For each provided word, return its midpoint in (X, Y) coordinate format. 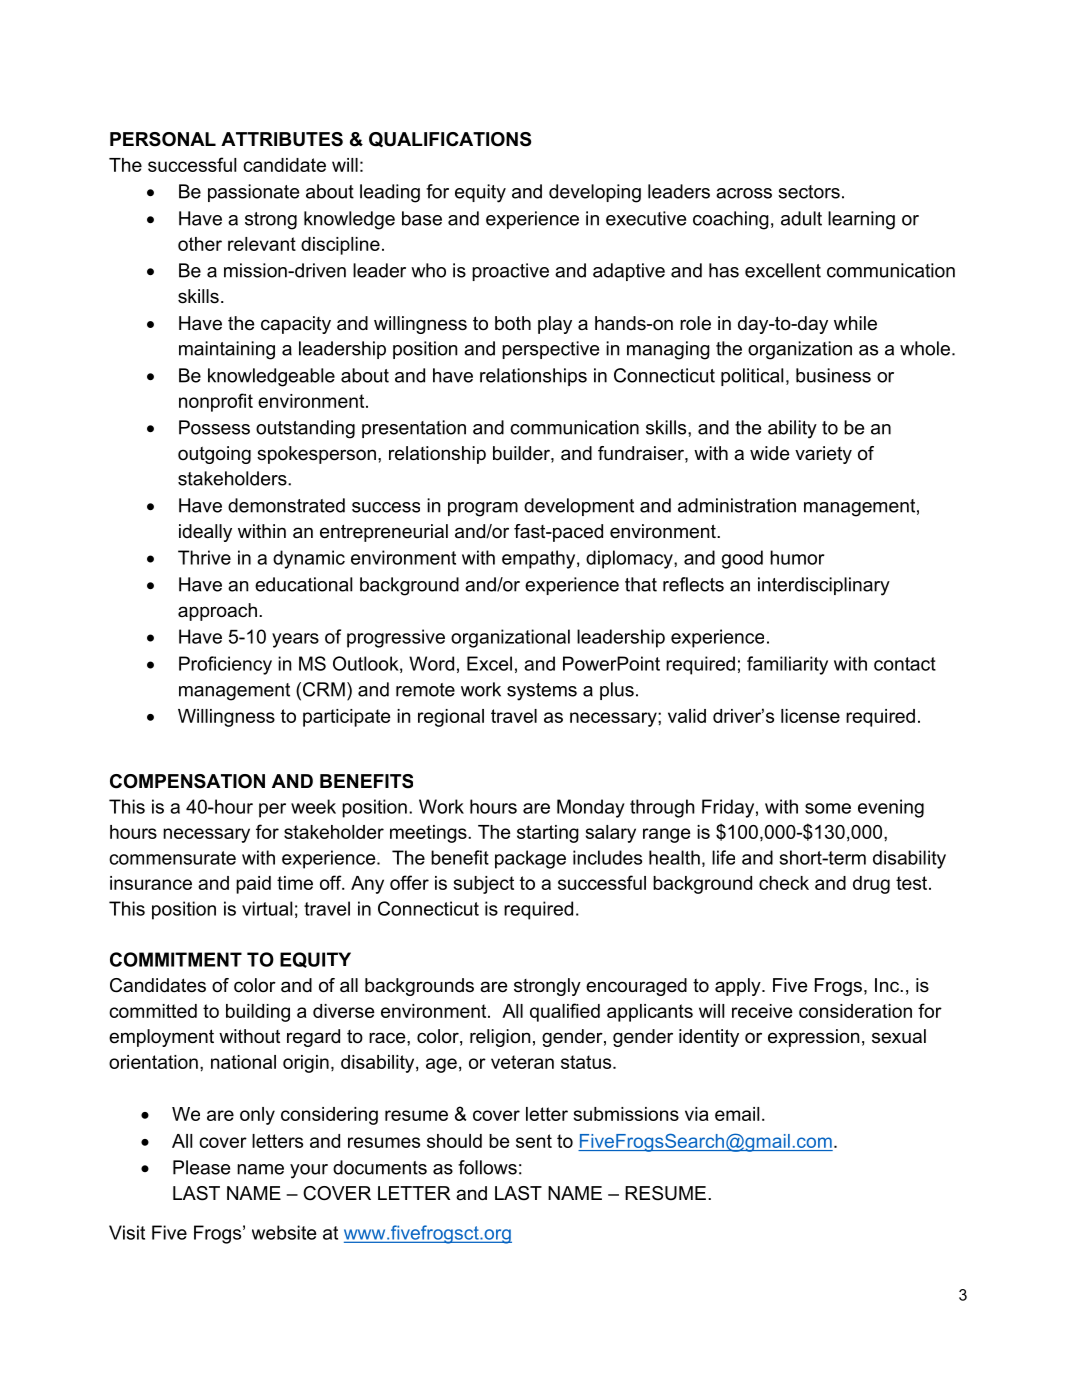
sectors (809, 192)
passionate (253, 193)
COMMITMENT (176, 959)
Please (201, 1167)
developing (595, 193)
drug (871, 885)
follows (487, 1167)
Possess (214, 427)
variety (823, 455)
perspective (550, 350)
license (810, 716)
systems (542, 692)
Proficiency (225, 665)
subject (484, 885)
